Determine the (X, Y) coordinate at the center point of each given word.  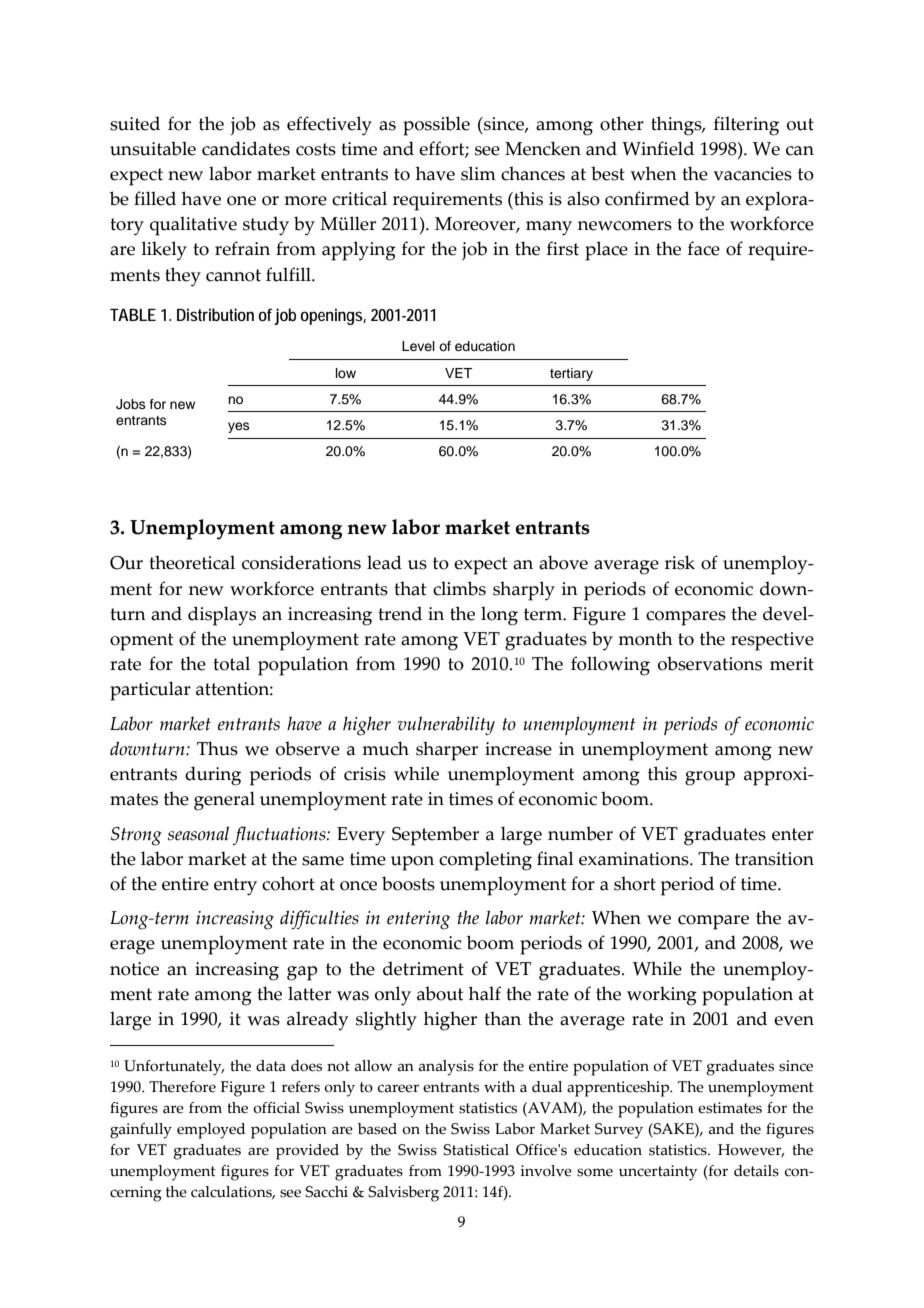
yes (239, 427)
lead (384, 562)
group (710, 778)
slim (478, 173)
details (756, 1171)
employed (211, 1131)
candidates (246, 148)
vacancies (752, 174)
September (435, 836)
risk (680, 562)
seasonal (198, 833)
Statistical (476, 1150)
